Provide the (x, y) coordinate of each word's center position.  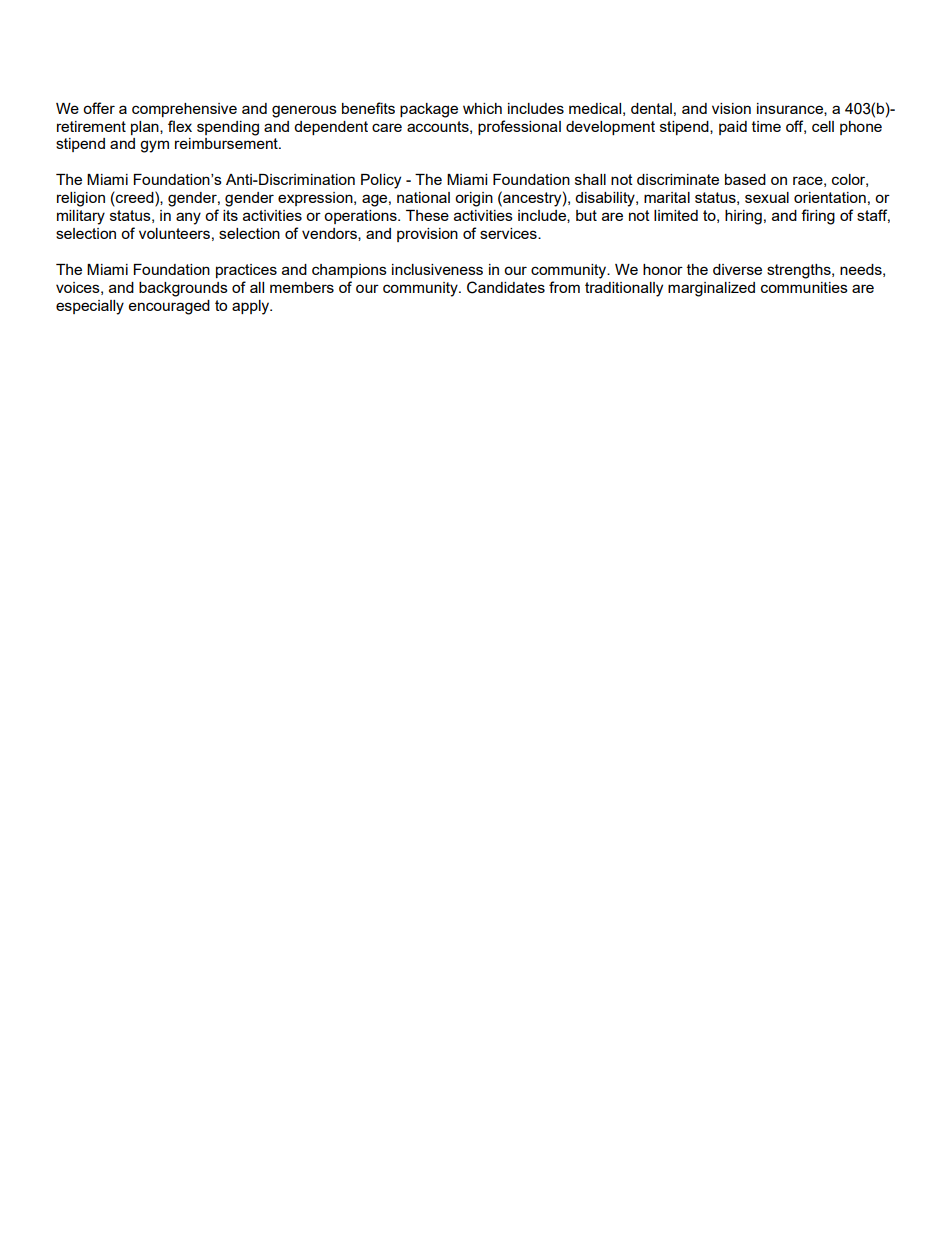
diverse (737, 269)
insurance (791, 109)
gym (154, 146)
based (745, 179)
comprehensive (184, 110)
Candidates (506, 287)
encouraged (169, 307)
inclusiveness (437, 269)
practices (246, 271)
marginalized (711, 289)
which (482, 108)
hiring (743, 217)
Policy (381, 181)
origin (474, 199)
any (188, 218)
